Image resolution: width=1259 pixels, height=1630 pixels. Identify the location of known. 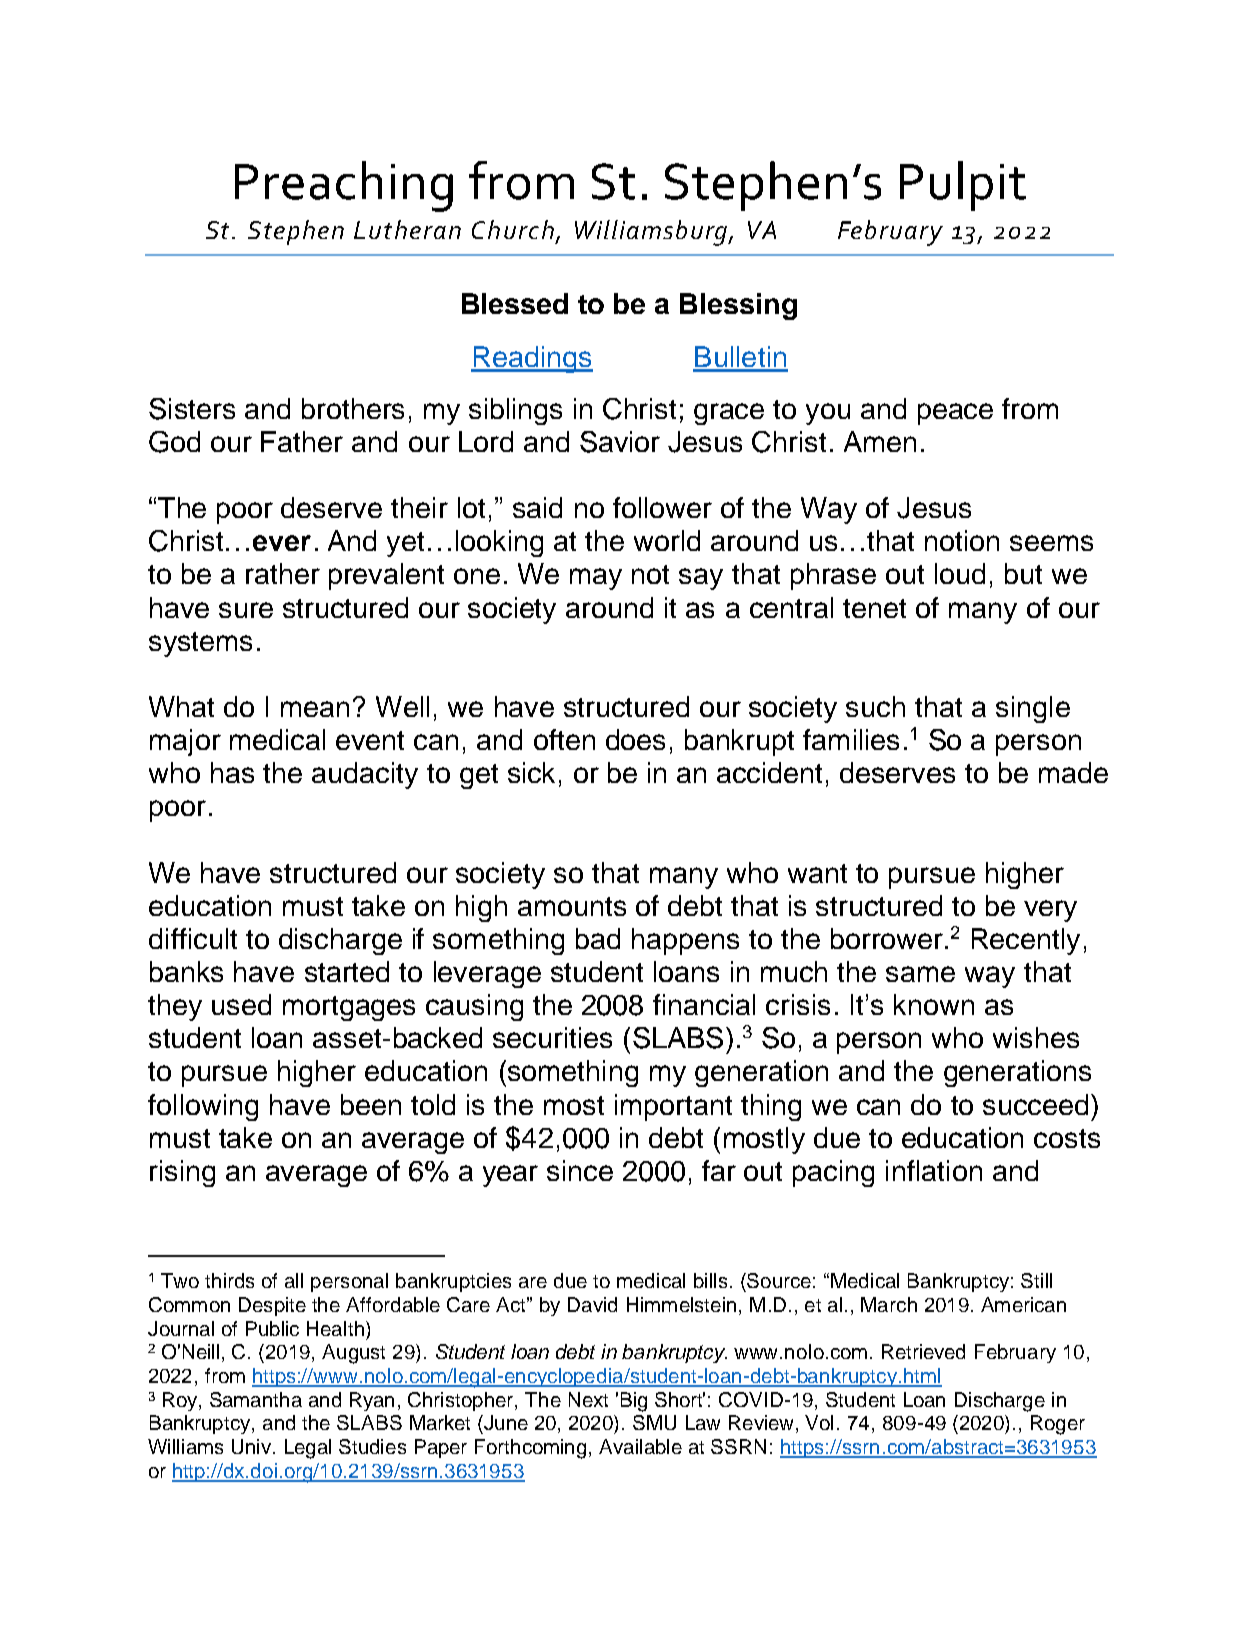
(934, 1004).
